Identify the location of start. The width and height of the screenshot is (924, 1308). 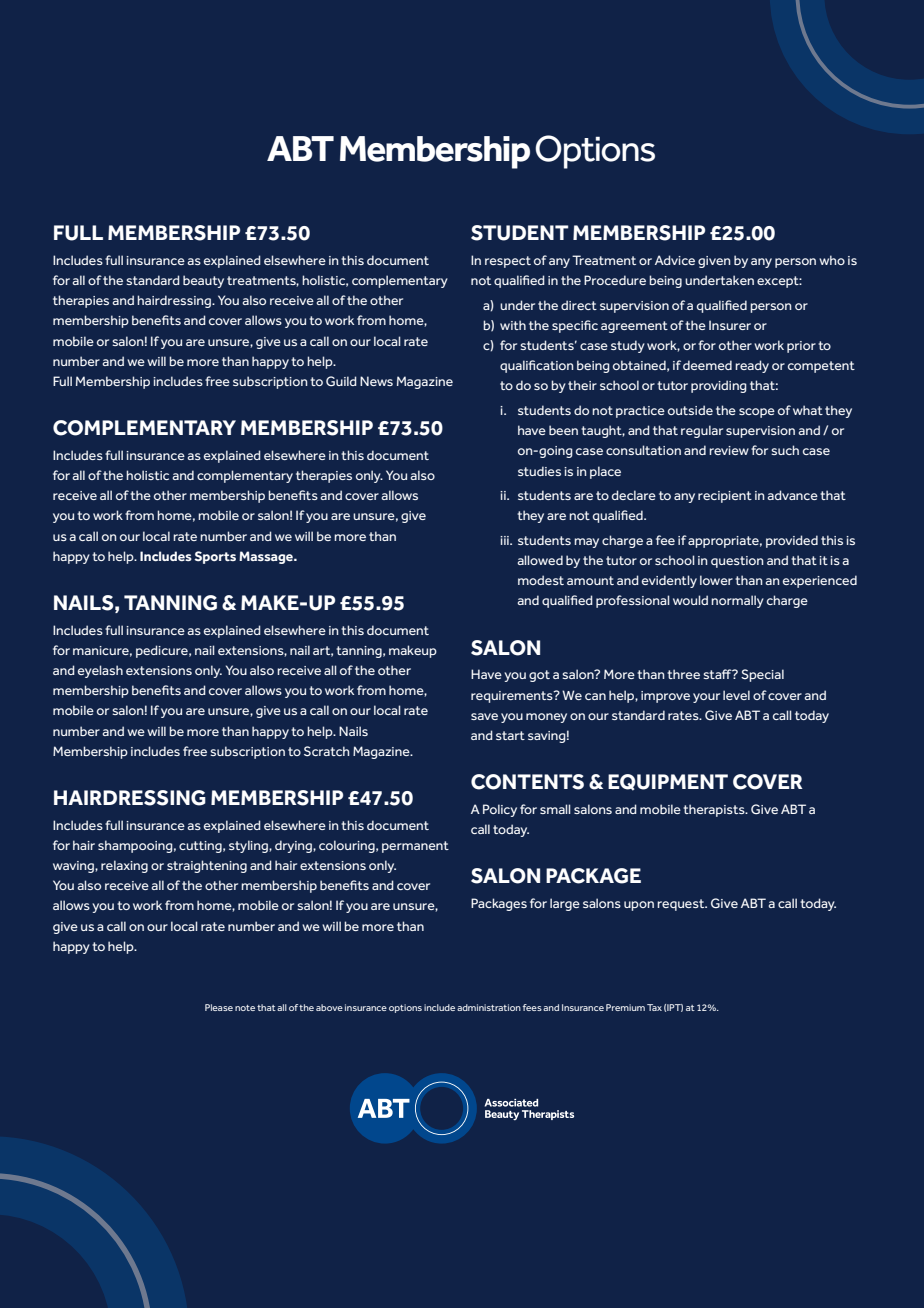
(510, 735).
